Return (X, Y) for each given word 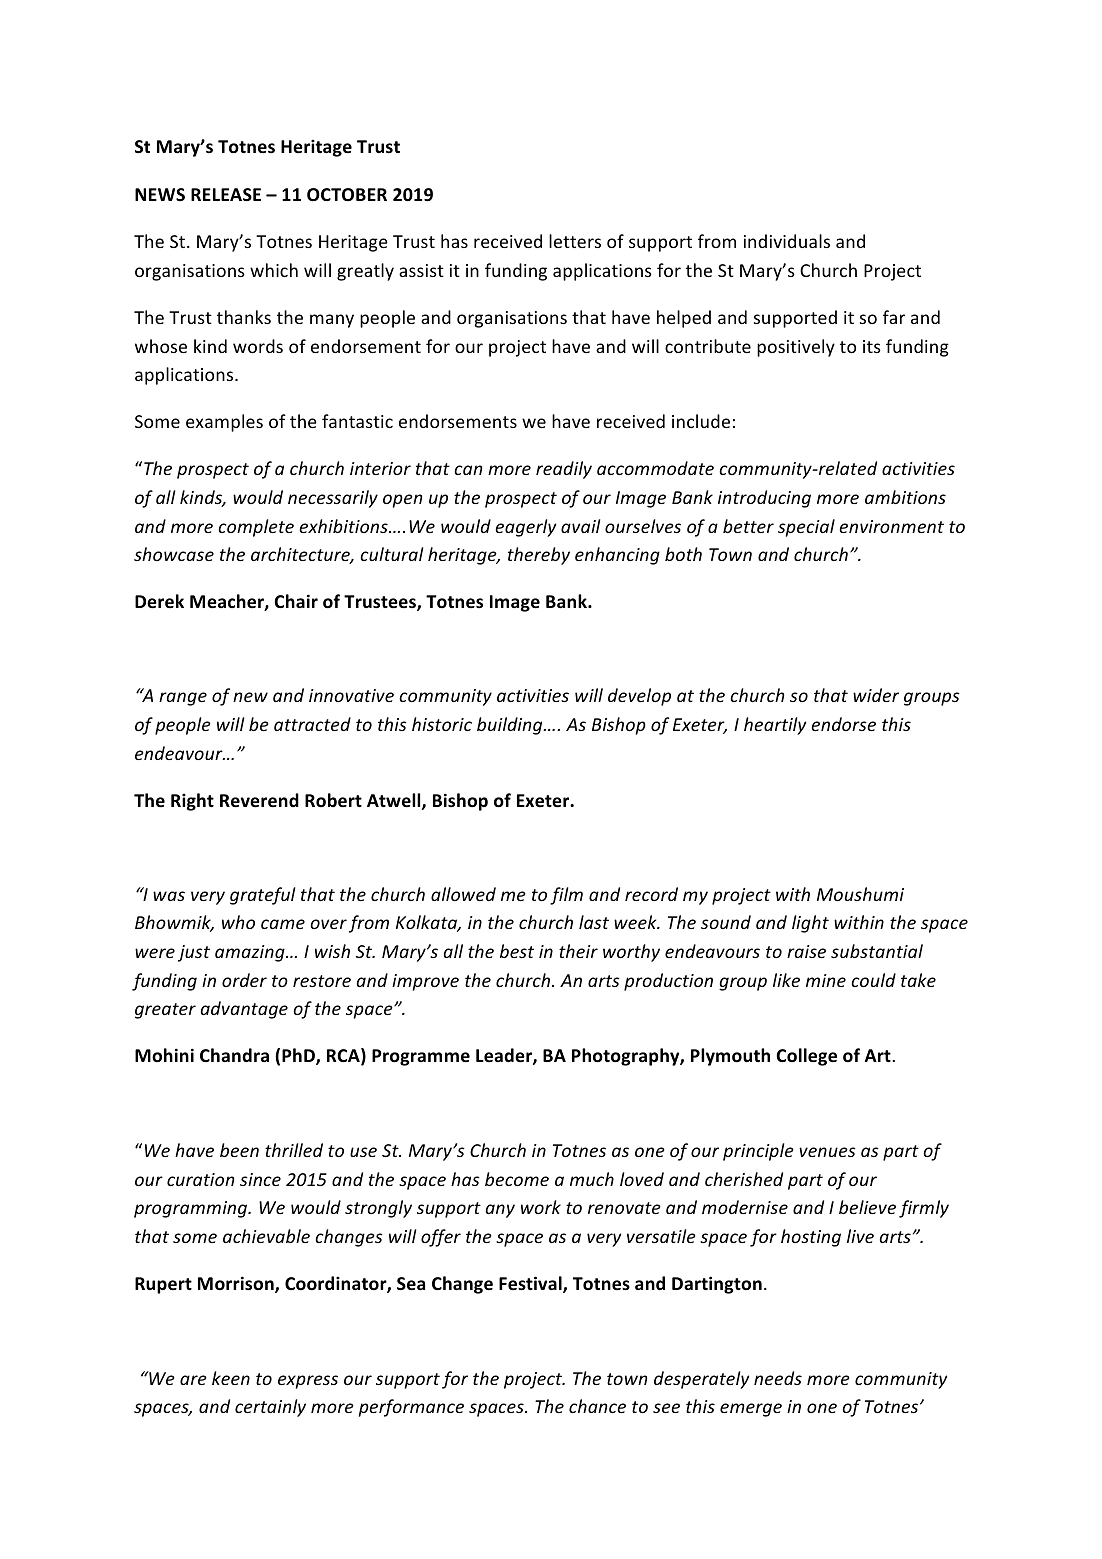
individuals (787, 241)
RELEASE (226, 195)
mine (826, 980)
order (244, 980)
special (806, 528)
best (517, 951)
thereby (539, 556)
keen (231, 1378)
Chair (296, 601)
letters (575, 241)
